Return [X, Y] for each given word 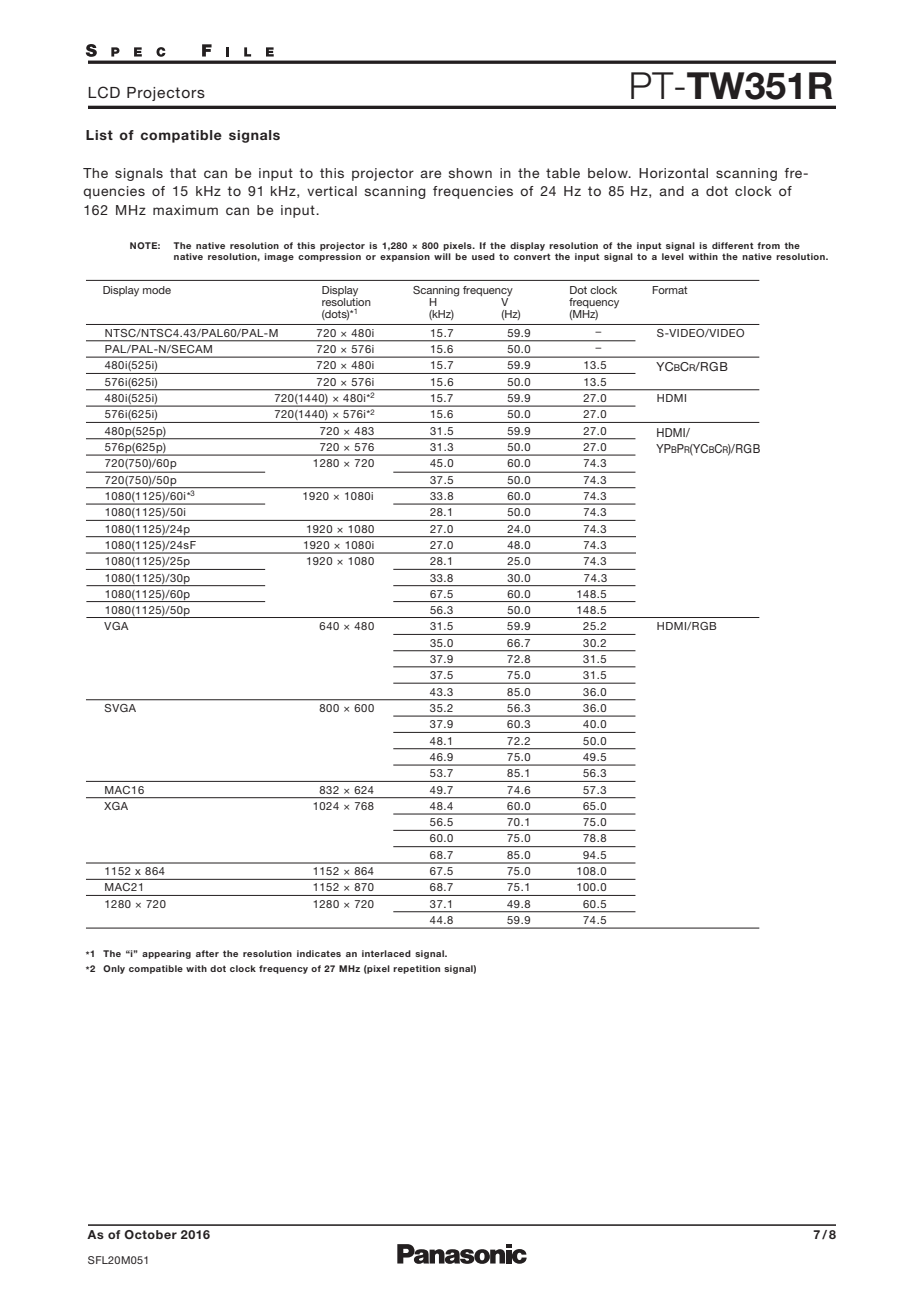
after [207, 953]
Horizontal [673, 173]
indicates [319, 953]
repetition [416, 969]
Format [670, 290]
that [183, 173]
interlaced [386, 953]
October [150, 1234]
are [430, 174]
